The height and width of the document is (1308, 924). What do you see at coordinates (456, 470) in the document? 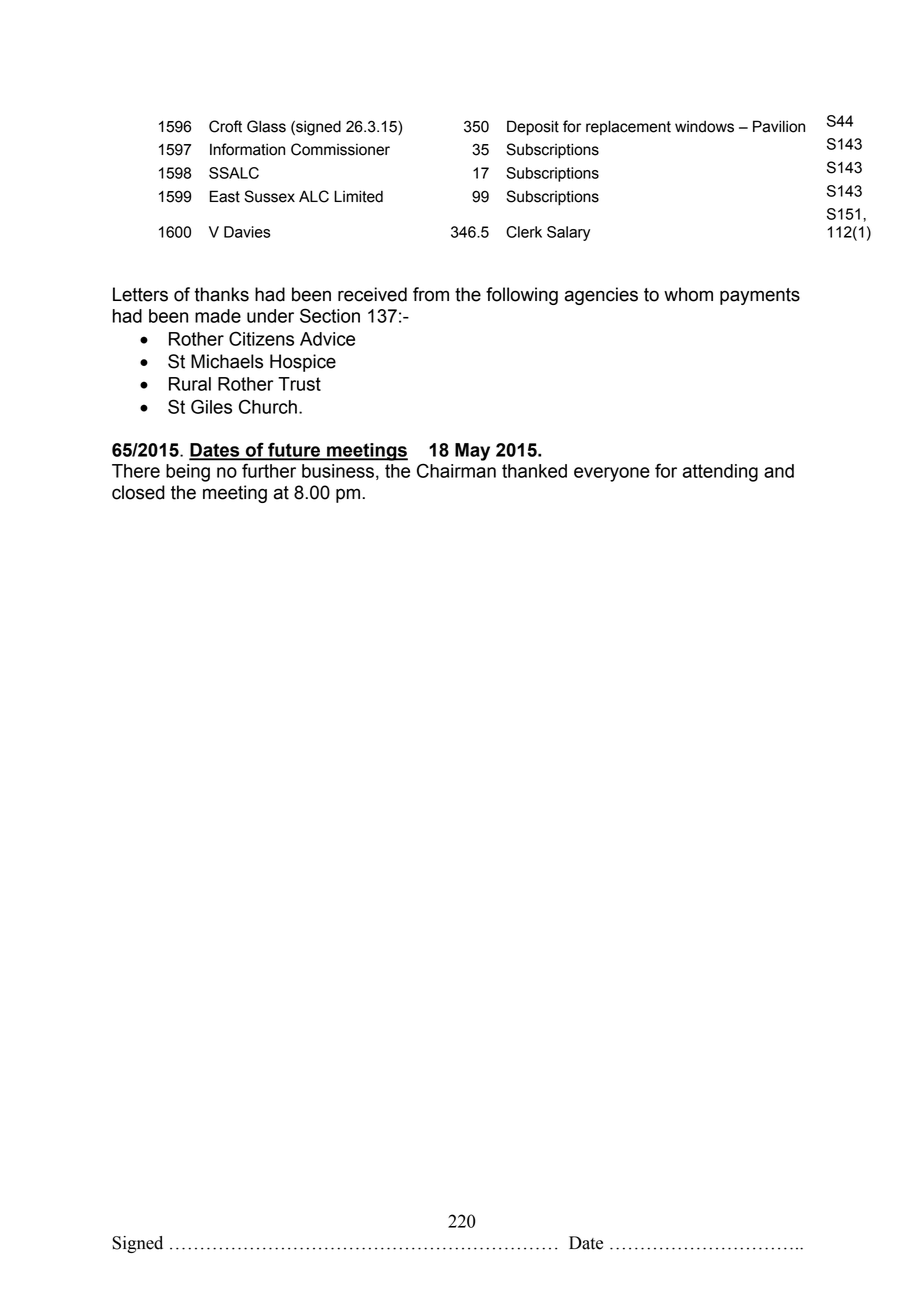
I see `Chairman` at bounding box center [456, 470].
